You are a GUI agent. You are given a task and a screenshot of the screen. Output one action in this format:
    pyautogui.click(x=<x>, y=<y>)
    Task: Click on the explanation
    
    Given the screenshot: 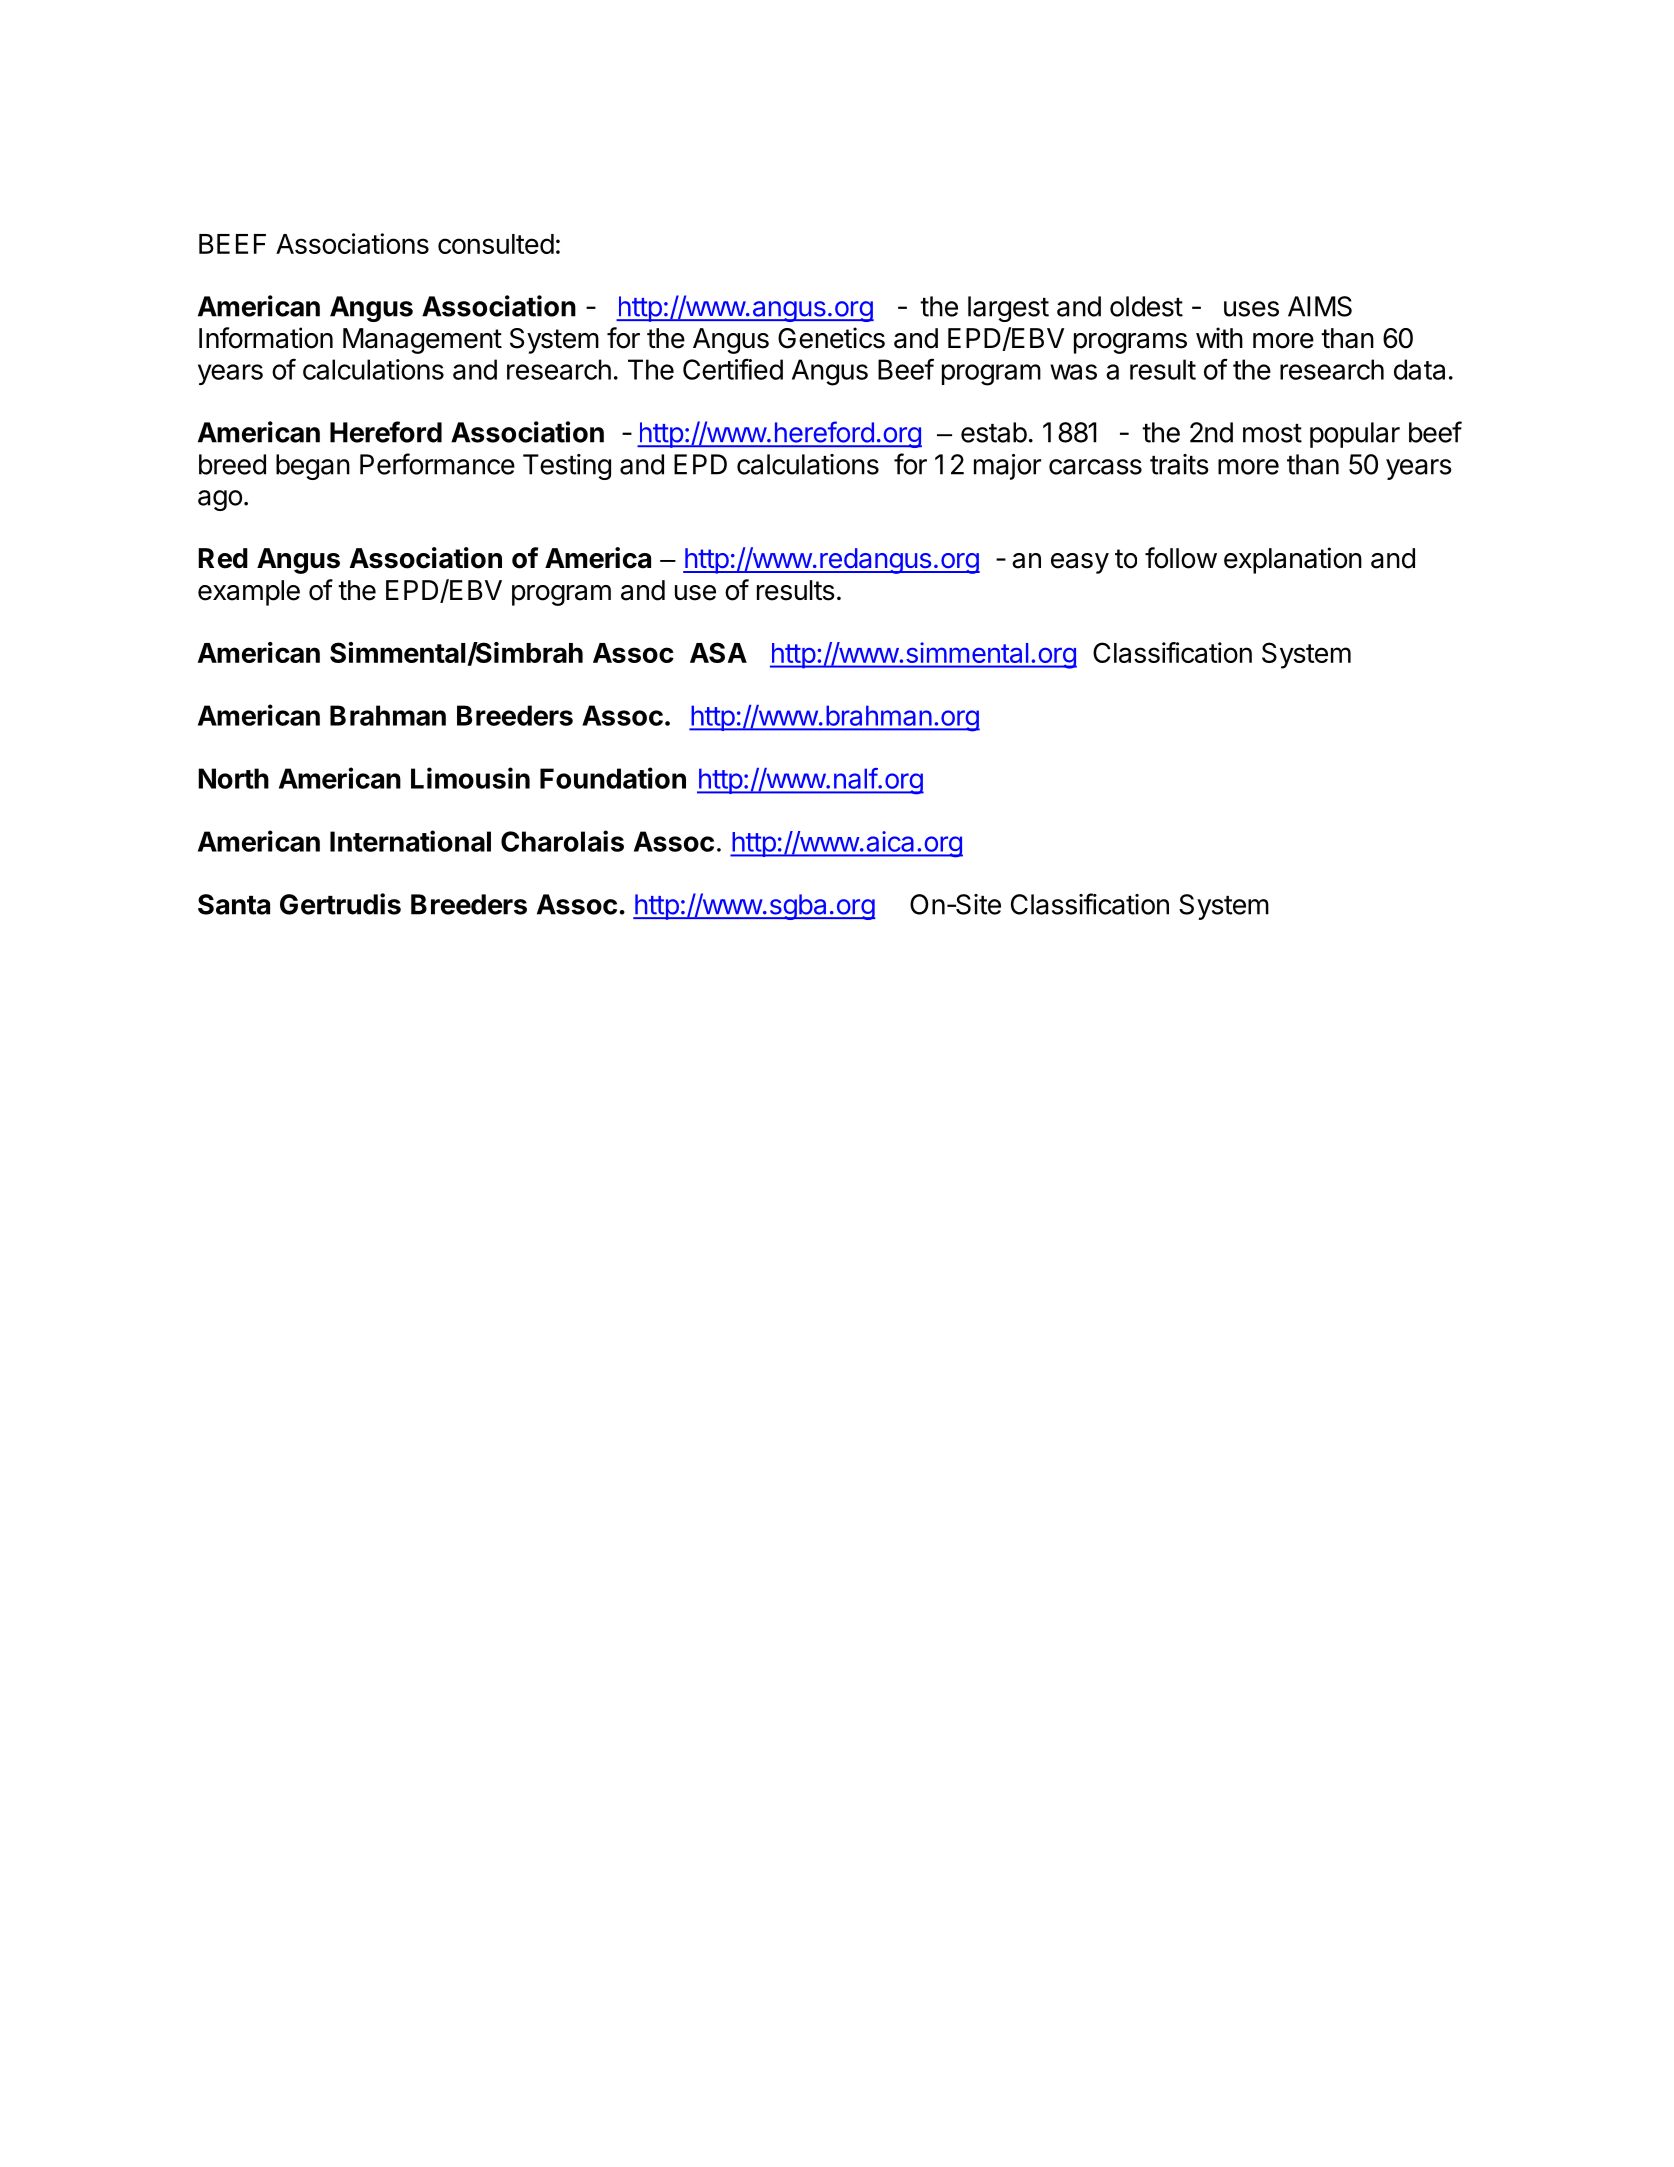 What is the action you would take?
    pyautogui.click(x=1293, y=560)
